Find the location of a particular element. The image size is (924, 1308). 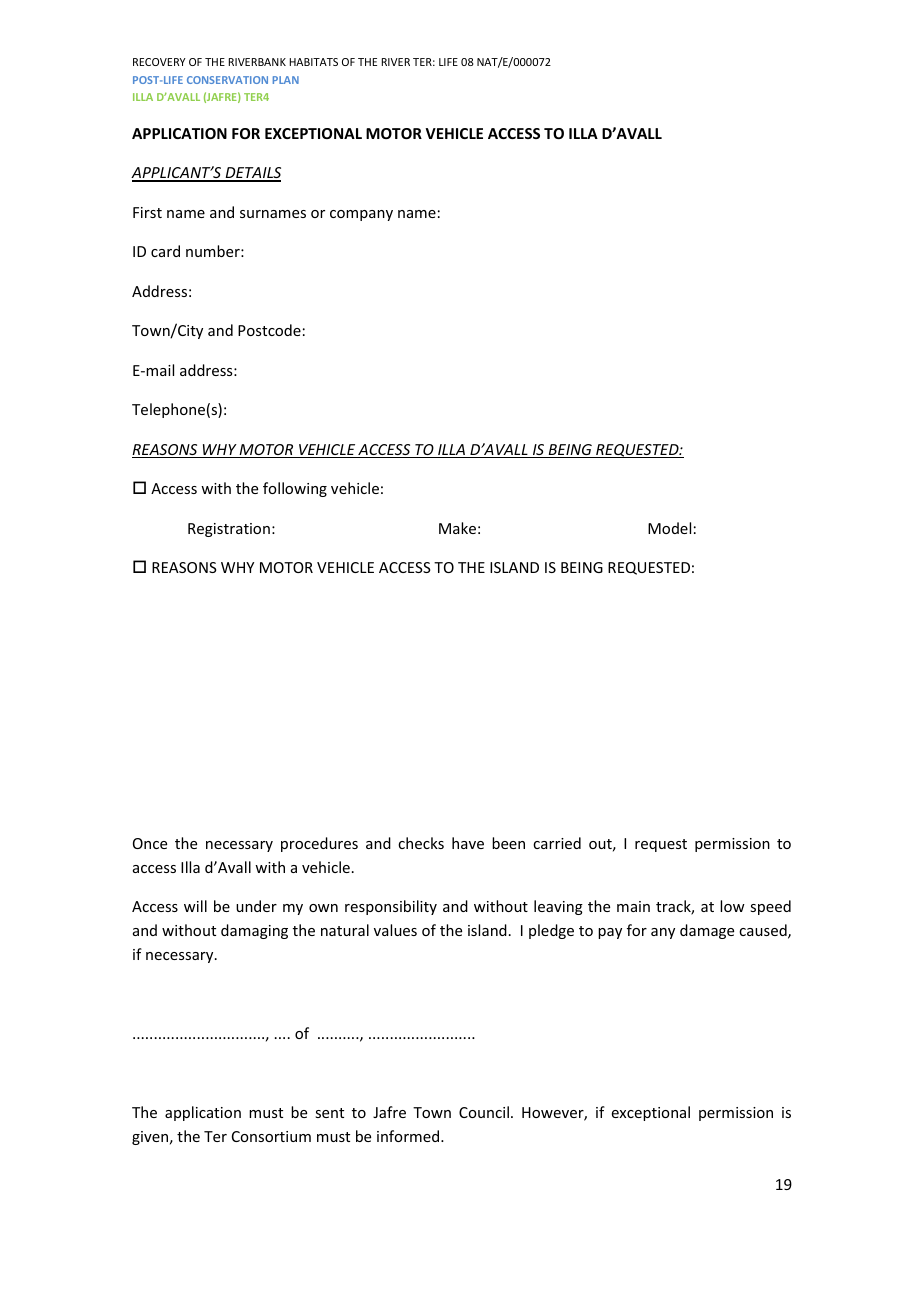

following is located at coordinates (295, 489).
